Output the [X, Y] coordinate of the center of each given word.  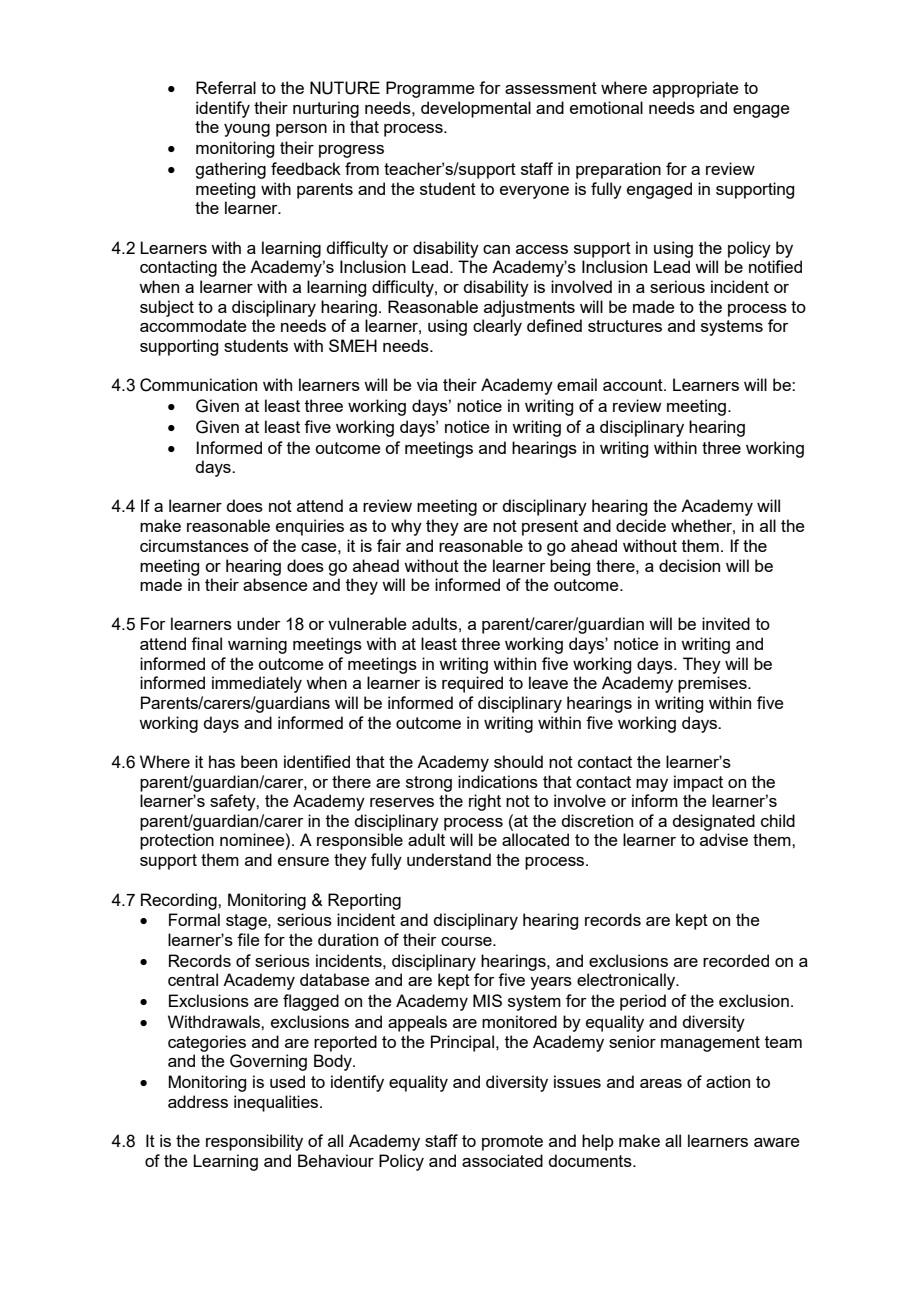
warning [257, 645]
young [247, 130]
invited [726, 623]
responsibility [254, 1142]
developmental [476, 109]
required [472, 684]
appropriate [696, 89]
